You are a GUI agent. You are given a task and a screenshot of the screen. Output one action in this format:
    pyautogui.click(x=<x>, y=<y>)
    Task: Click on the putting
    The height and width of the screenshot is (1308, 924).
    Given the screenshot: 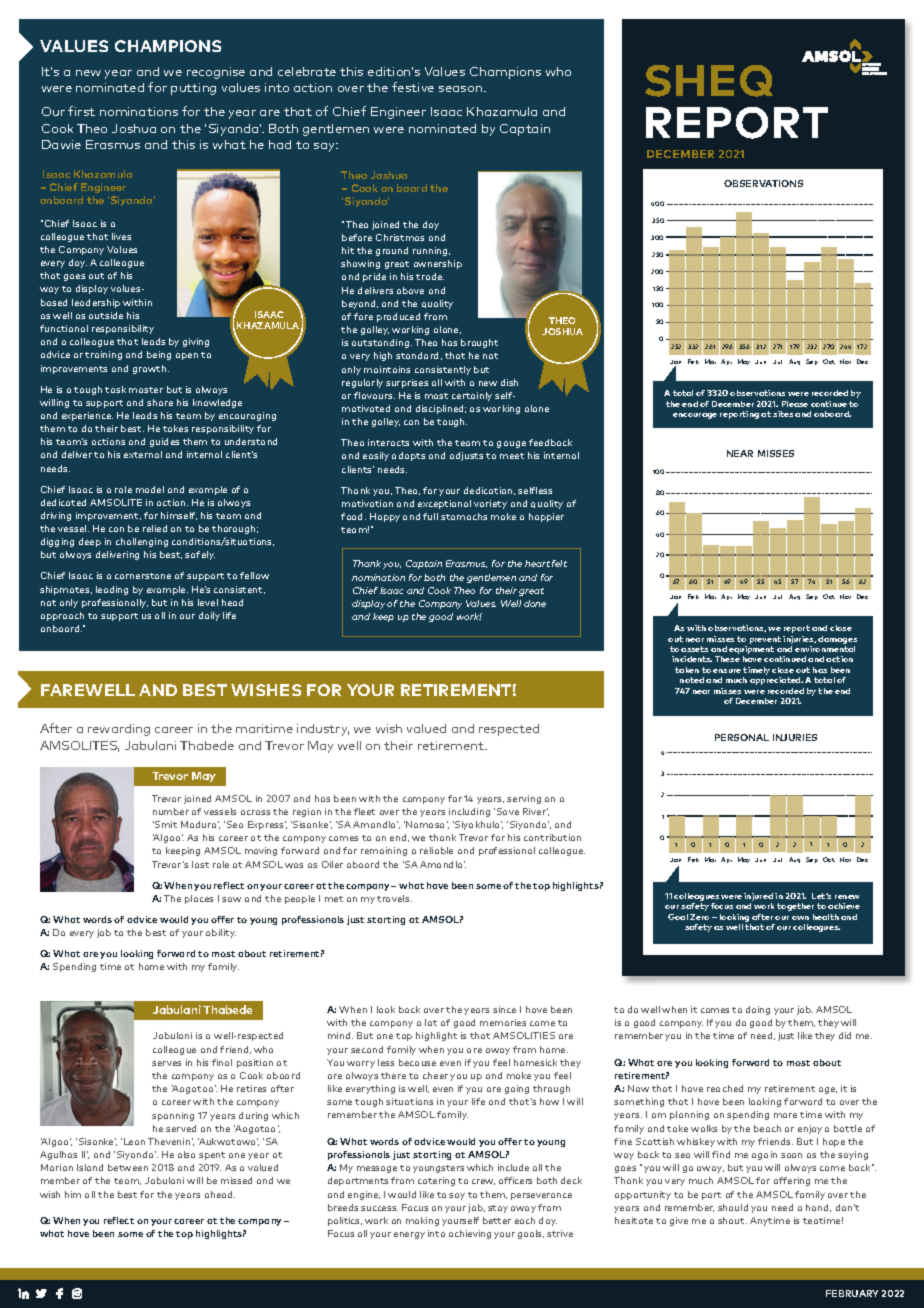 What is the action you would take?
    pyautogui.click(x=193, y=89)
